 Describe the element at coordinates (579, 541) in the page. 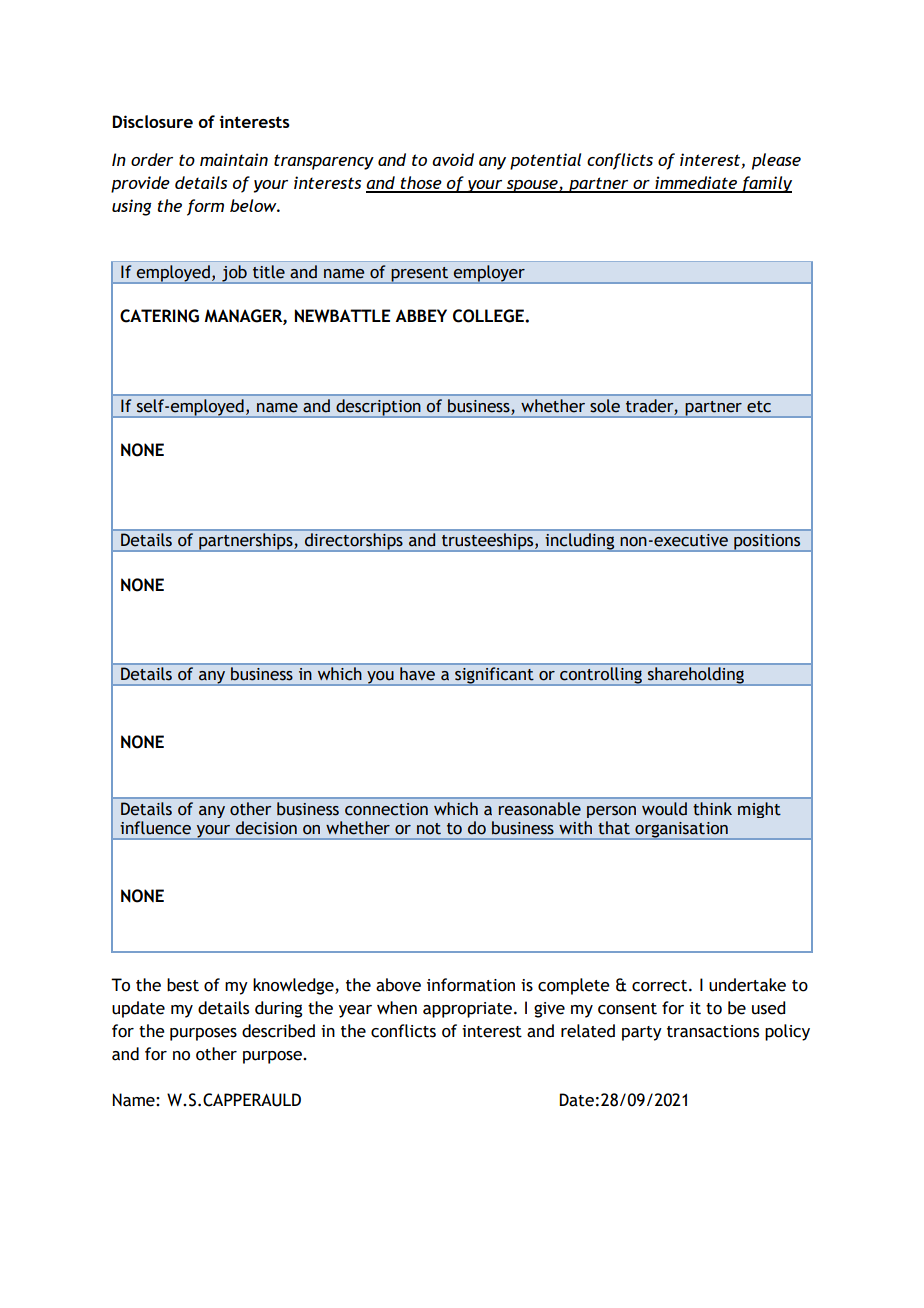

I see `including` at that location.
